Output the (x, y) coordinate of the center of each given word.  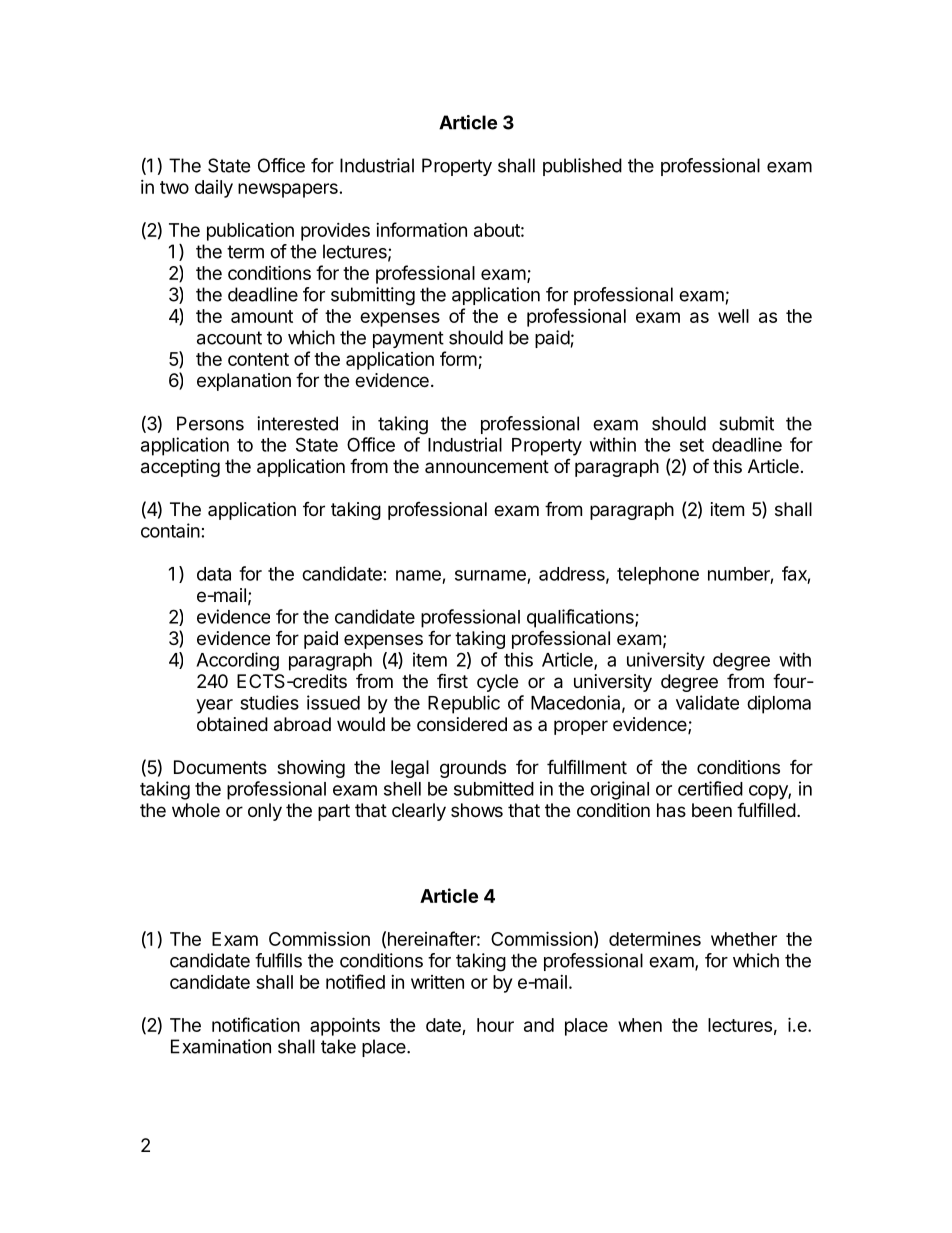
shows (477, 810)
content (258, 359)
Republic (464, 704)
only (265, 812)
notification (256, 1024)
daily (214, 189)
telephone (658, 576)
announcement (487, 466)
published (582, 167)
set (692, 445)
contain (170, 530)
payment (408, 339)
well (733, 316)
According (237, 661)
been (712, 810)
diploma (779, 704)
